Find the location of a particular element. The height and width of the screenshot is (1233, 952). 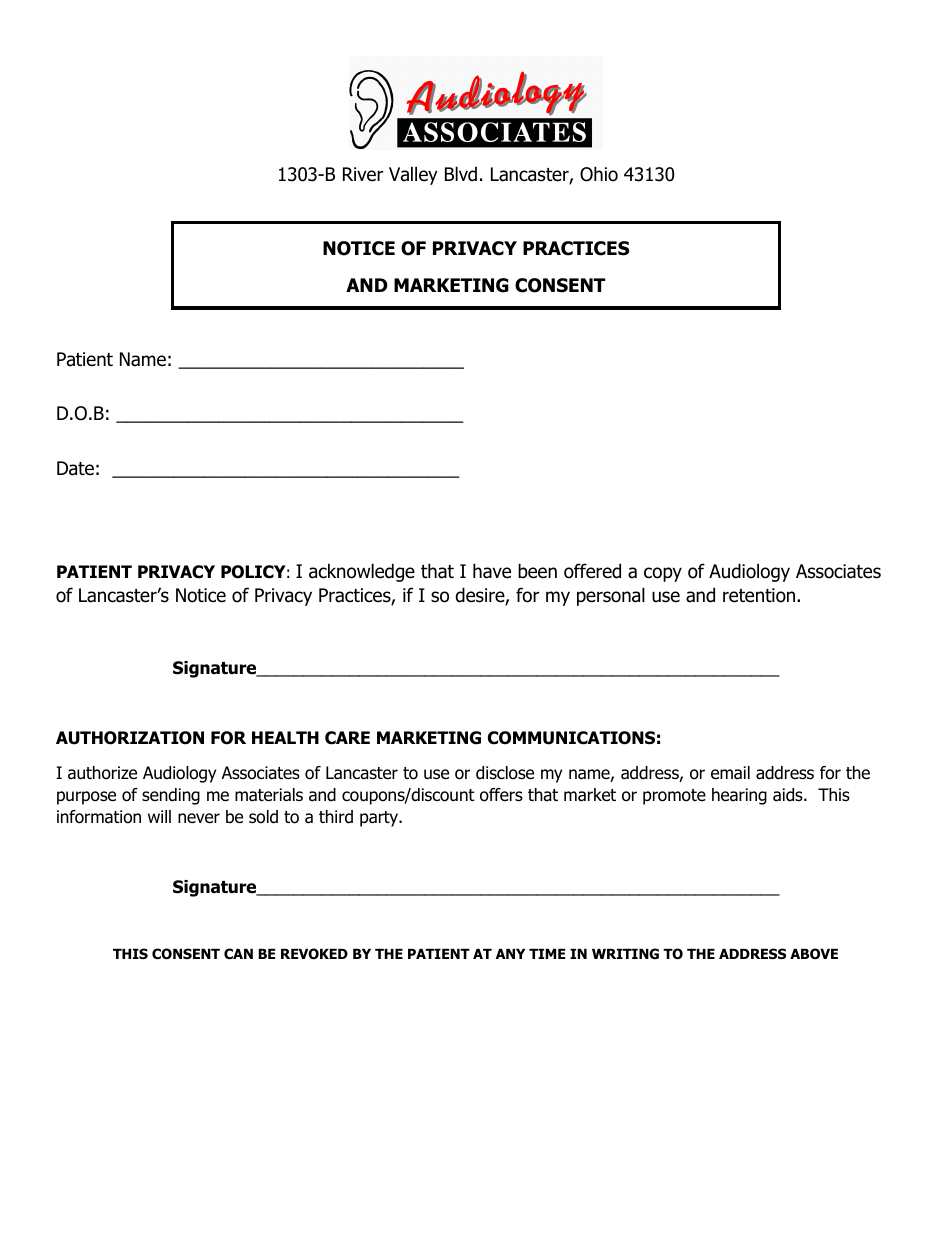

have is located at coordinates (492, 571).
